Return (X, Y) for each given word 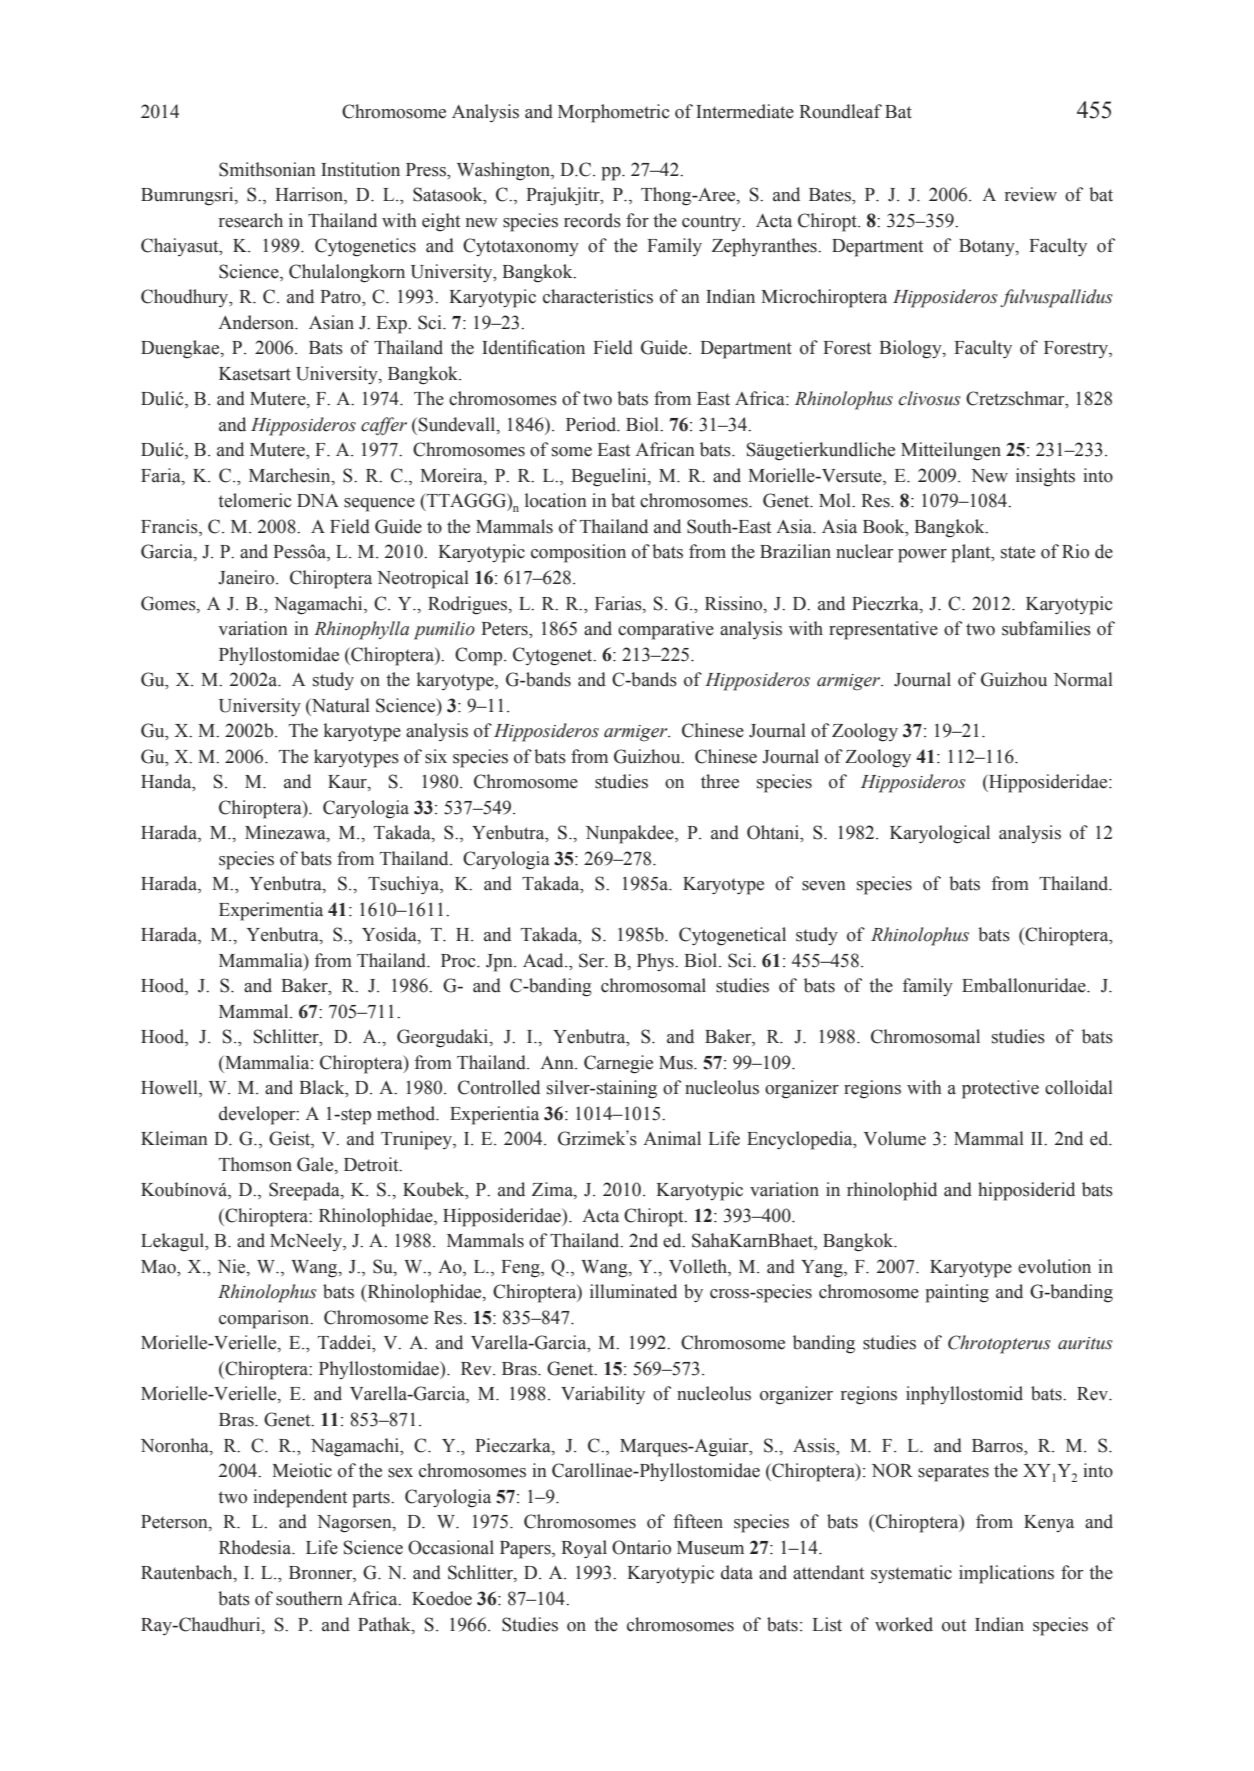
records (592, 220)
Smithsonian (267, 169)
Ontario (641, 1547)
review (1031, 194)
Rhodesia (256, 1547)
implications (1006, 1574)
